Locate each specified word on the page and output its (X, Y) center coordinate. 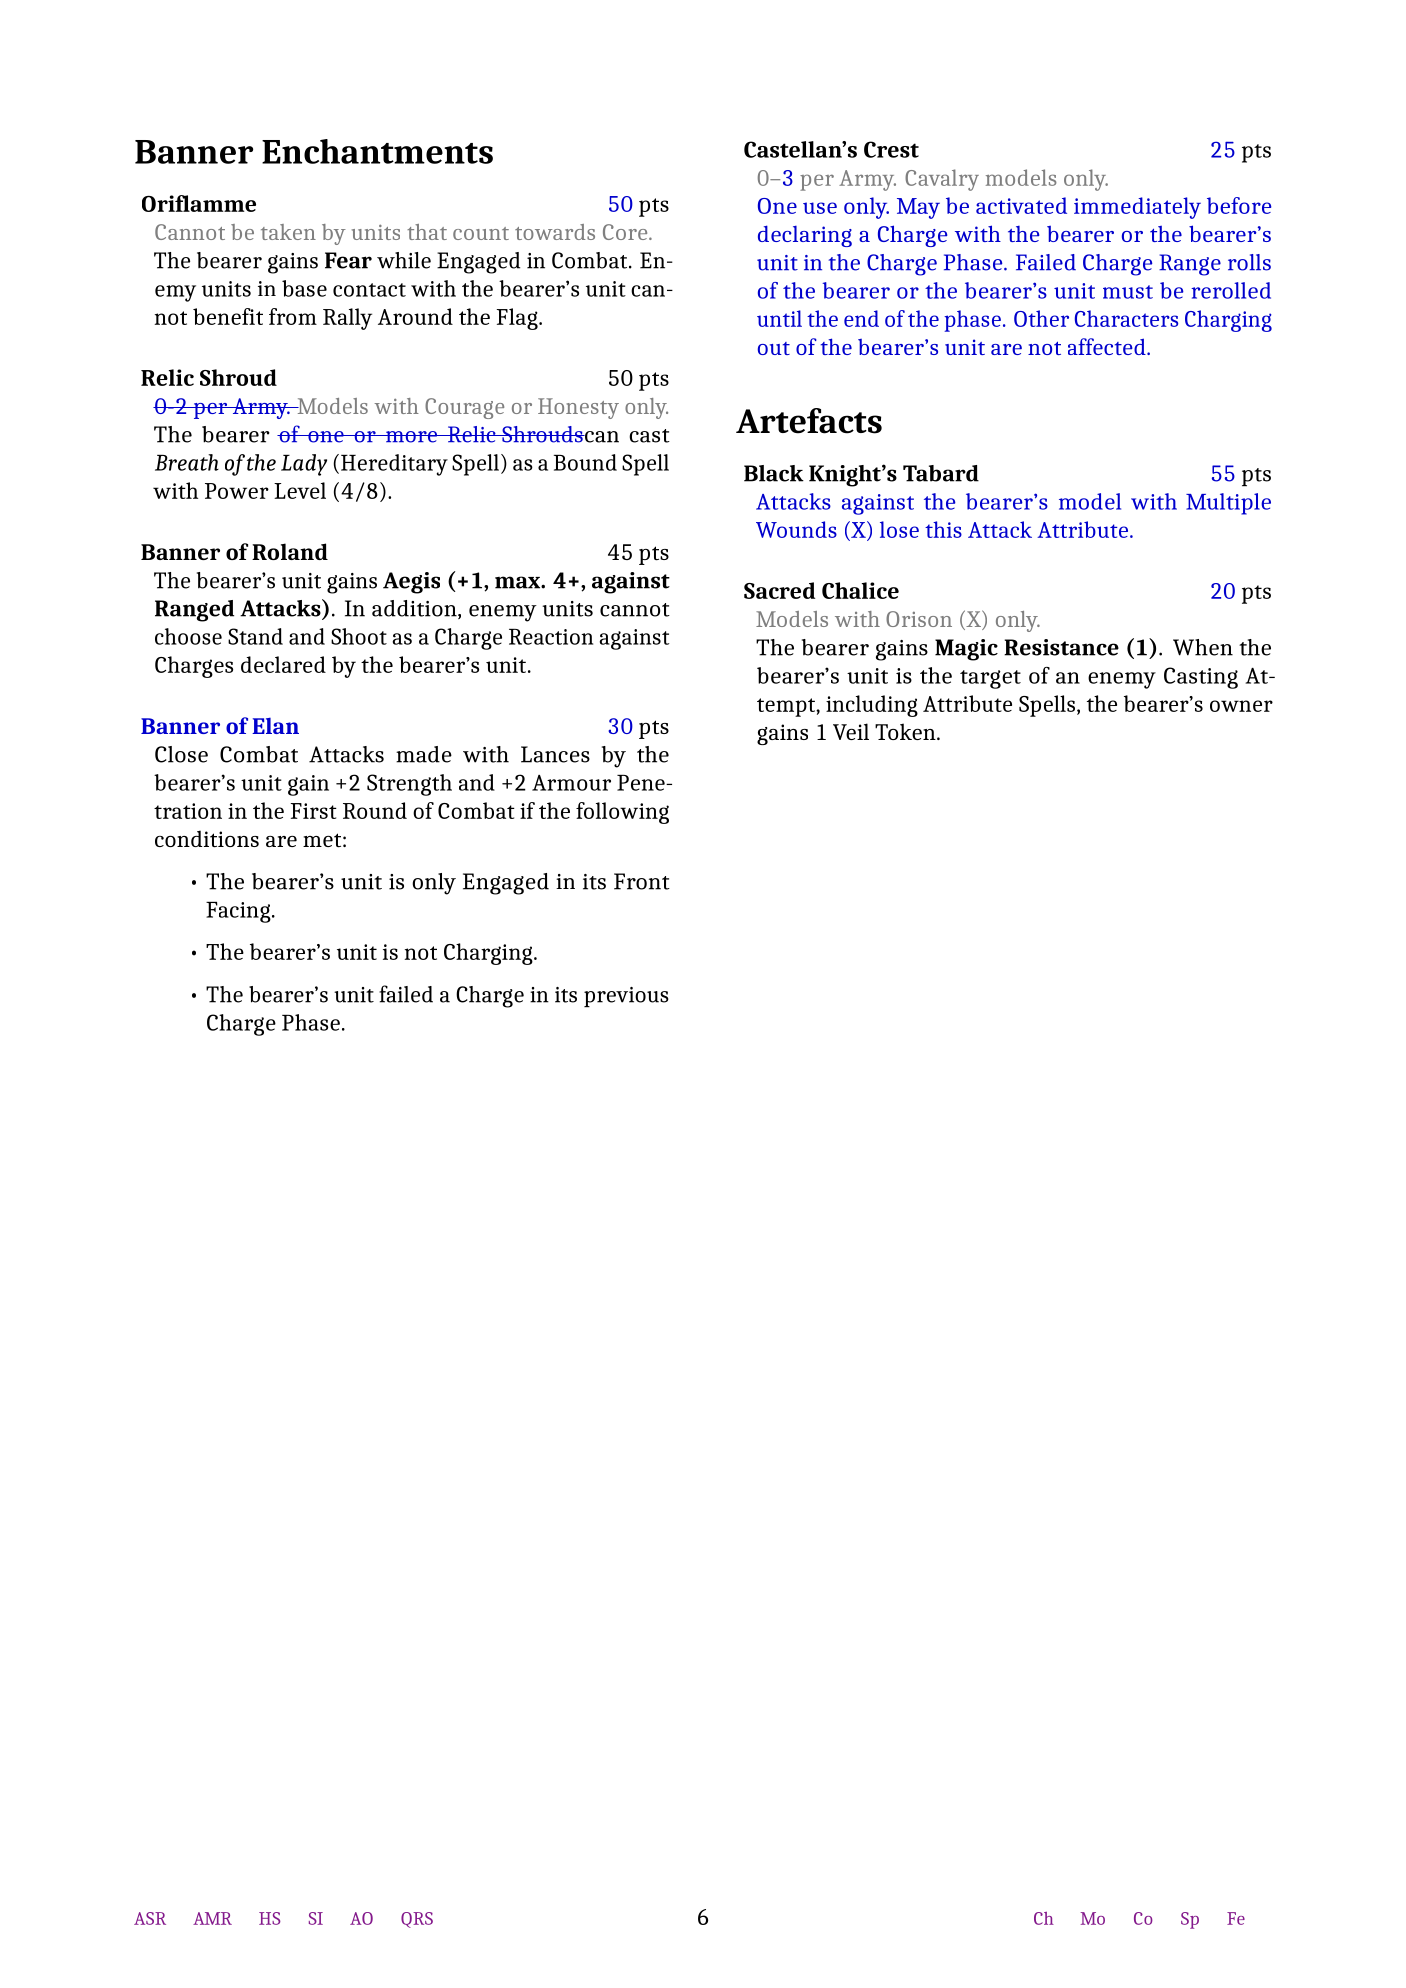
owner (1241, 706)
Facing (239, 912)
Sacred (779, 590)
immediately (1137, 208)
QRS (417, 1920)
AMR (212, 1918)
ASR (150, 1918)
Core (626, 232)
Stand (255, 636)
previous (626, 997)
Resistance (1061, 647)
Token (906, 731)
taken (288, 232)
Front (642, 881)
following (622, 813)
